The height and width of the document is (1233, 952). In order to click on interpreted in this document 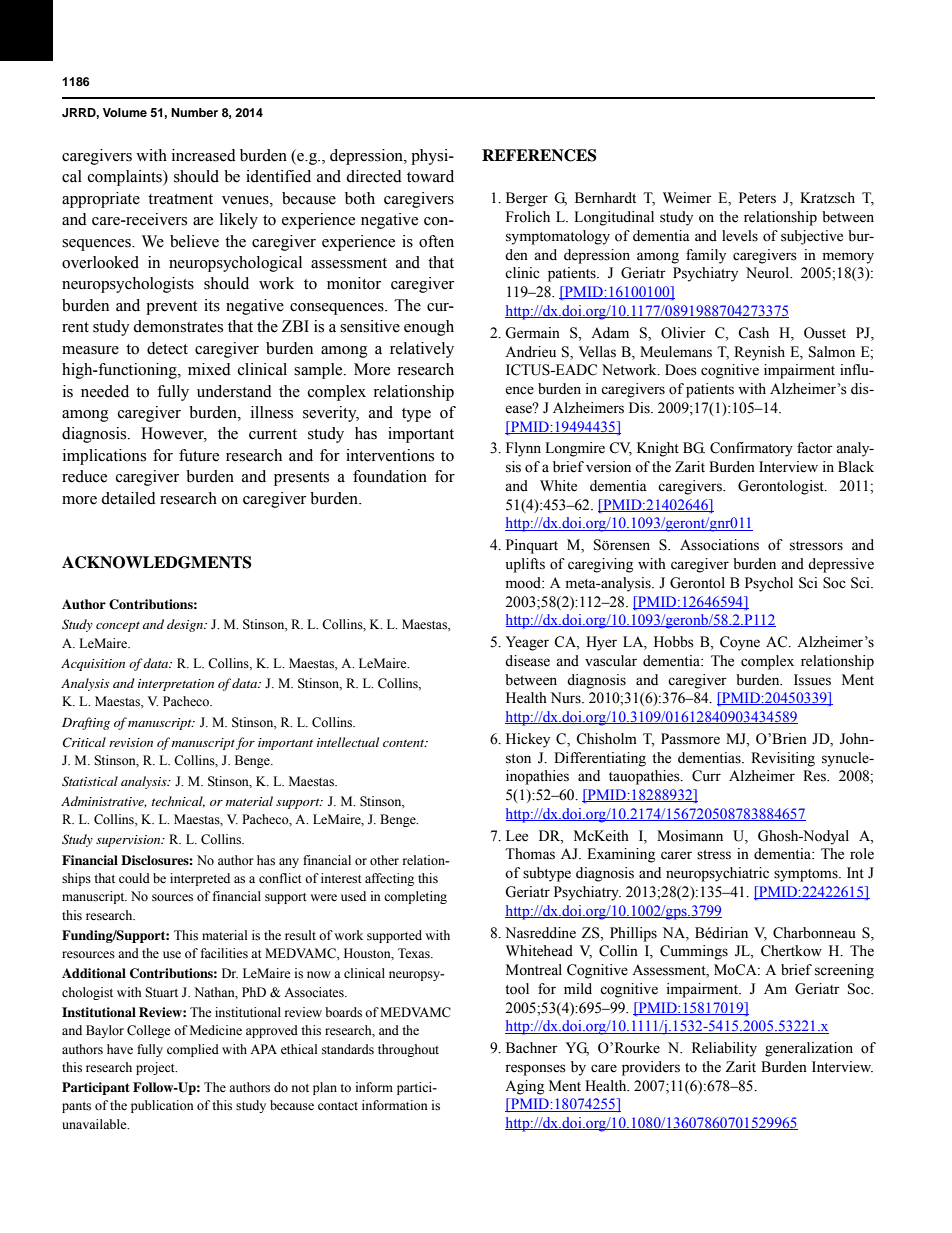, I will do `click(200, 879)`.
